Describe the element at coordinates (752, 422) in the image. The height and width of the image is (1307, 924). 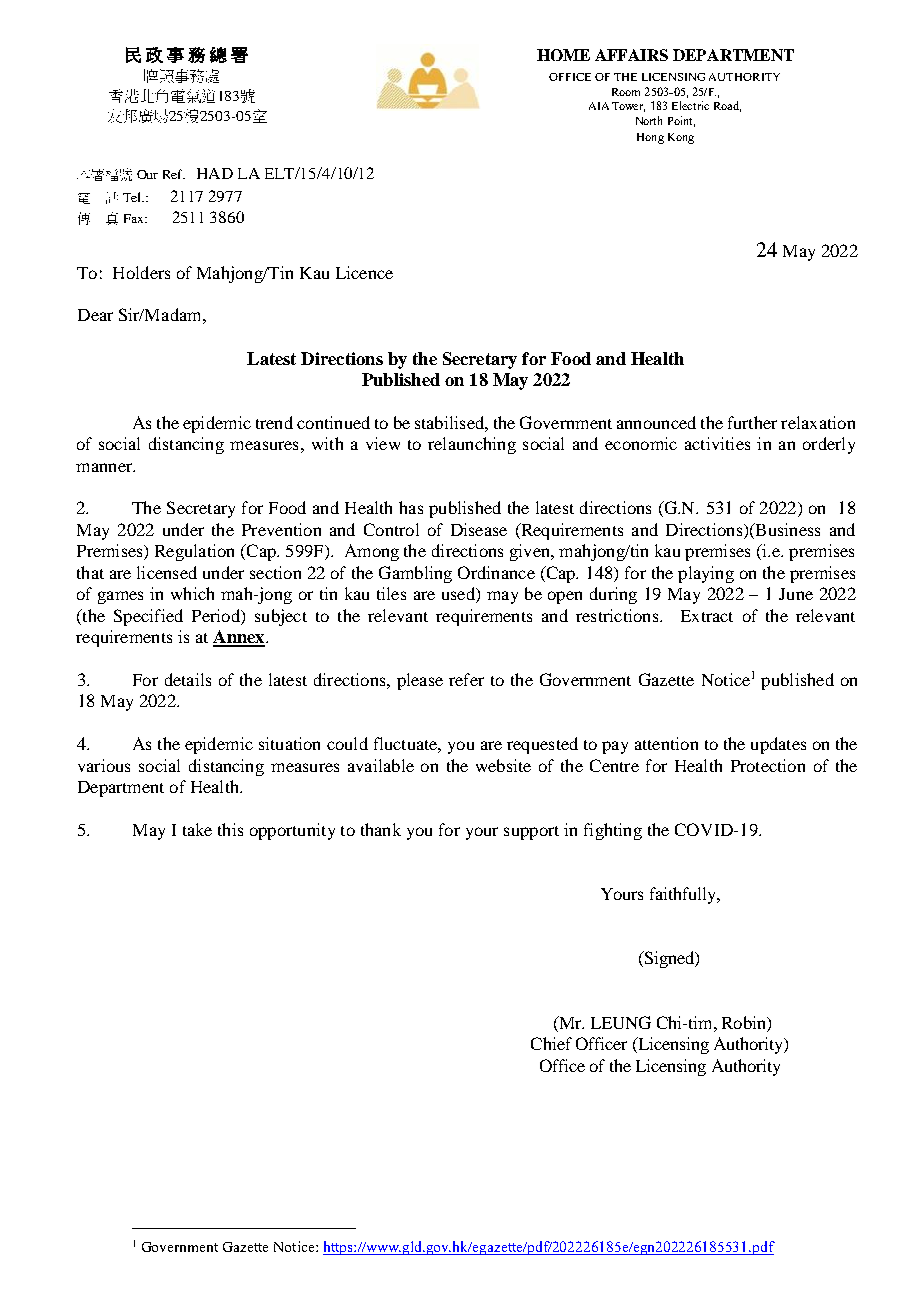
I see `further` at that location.
